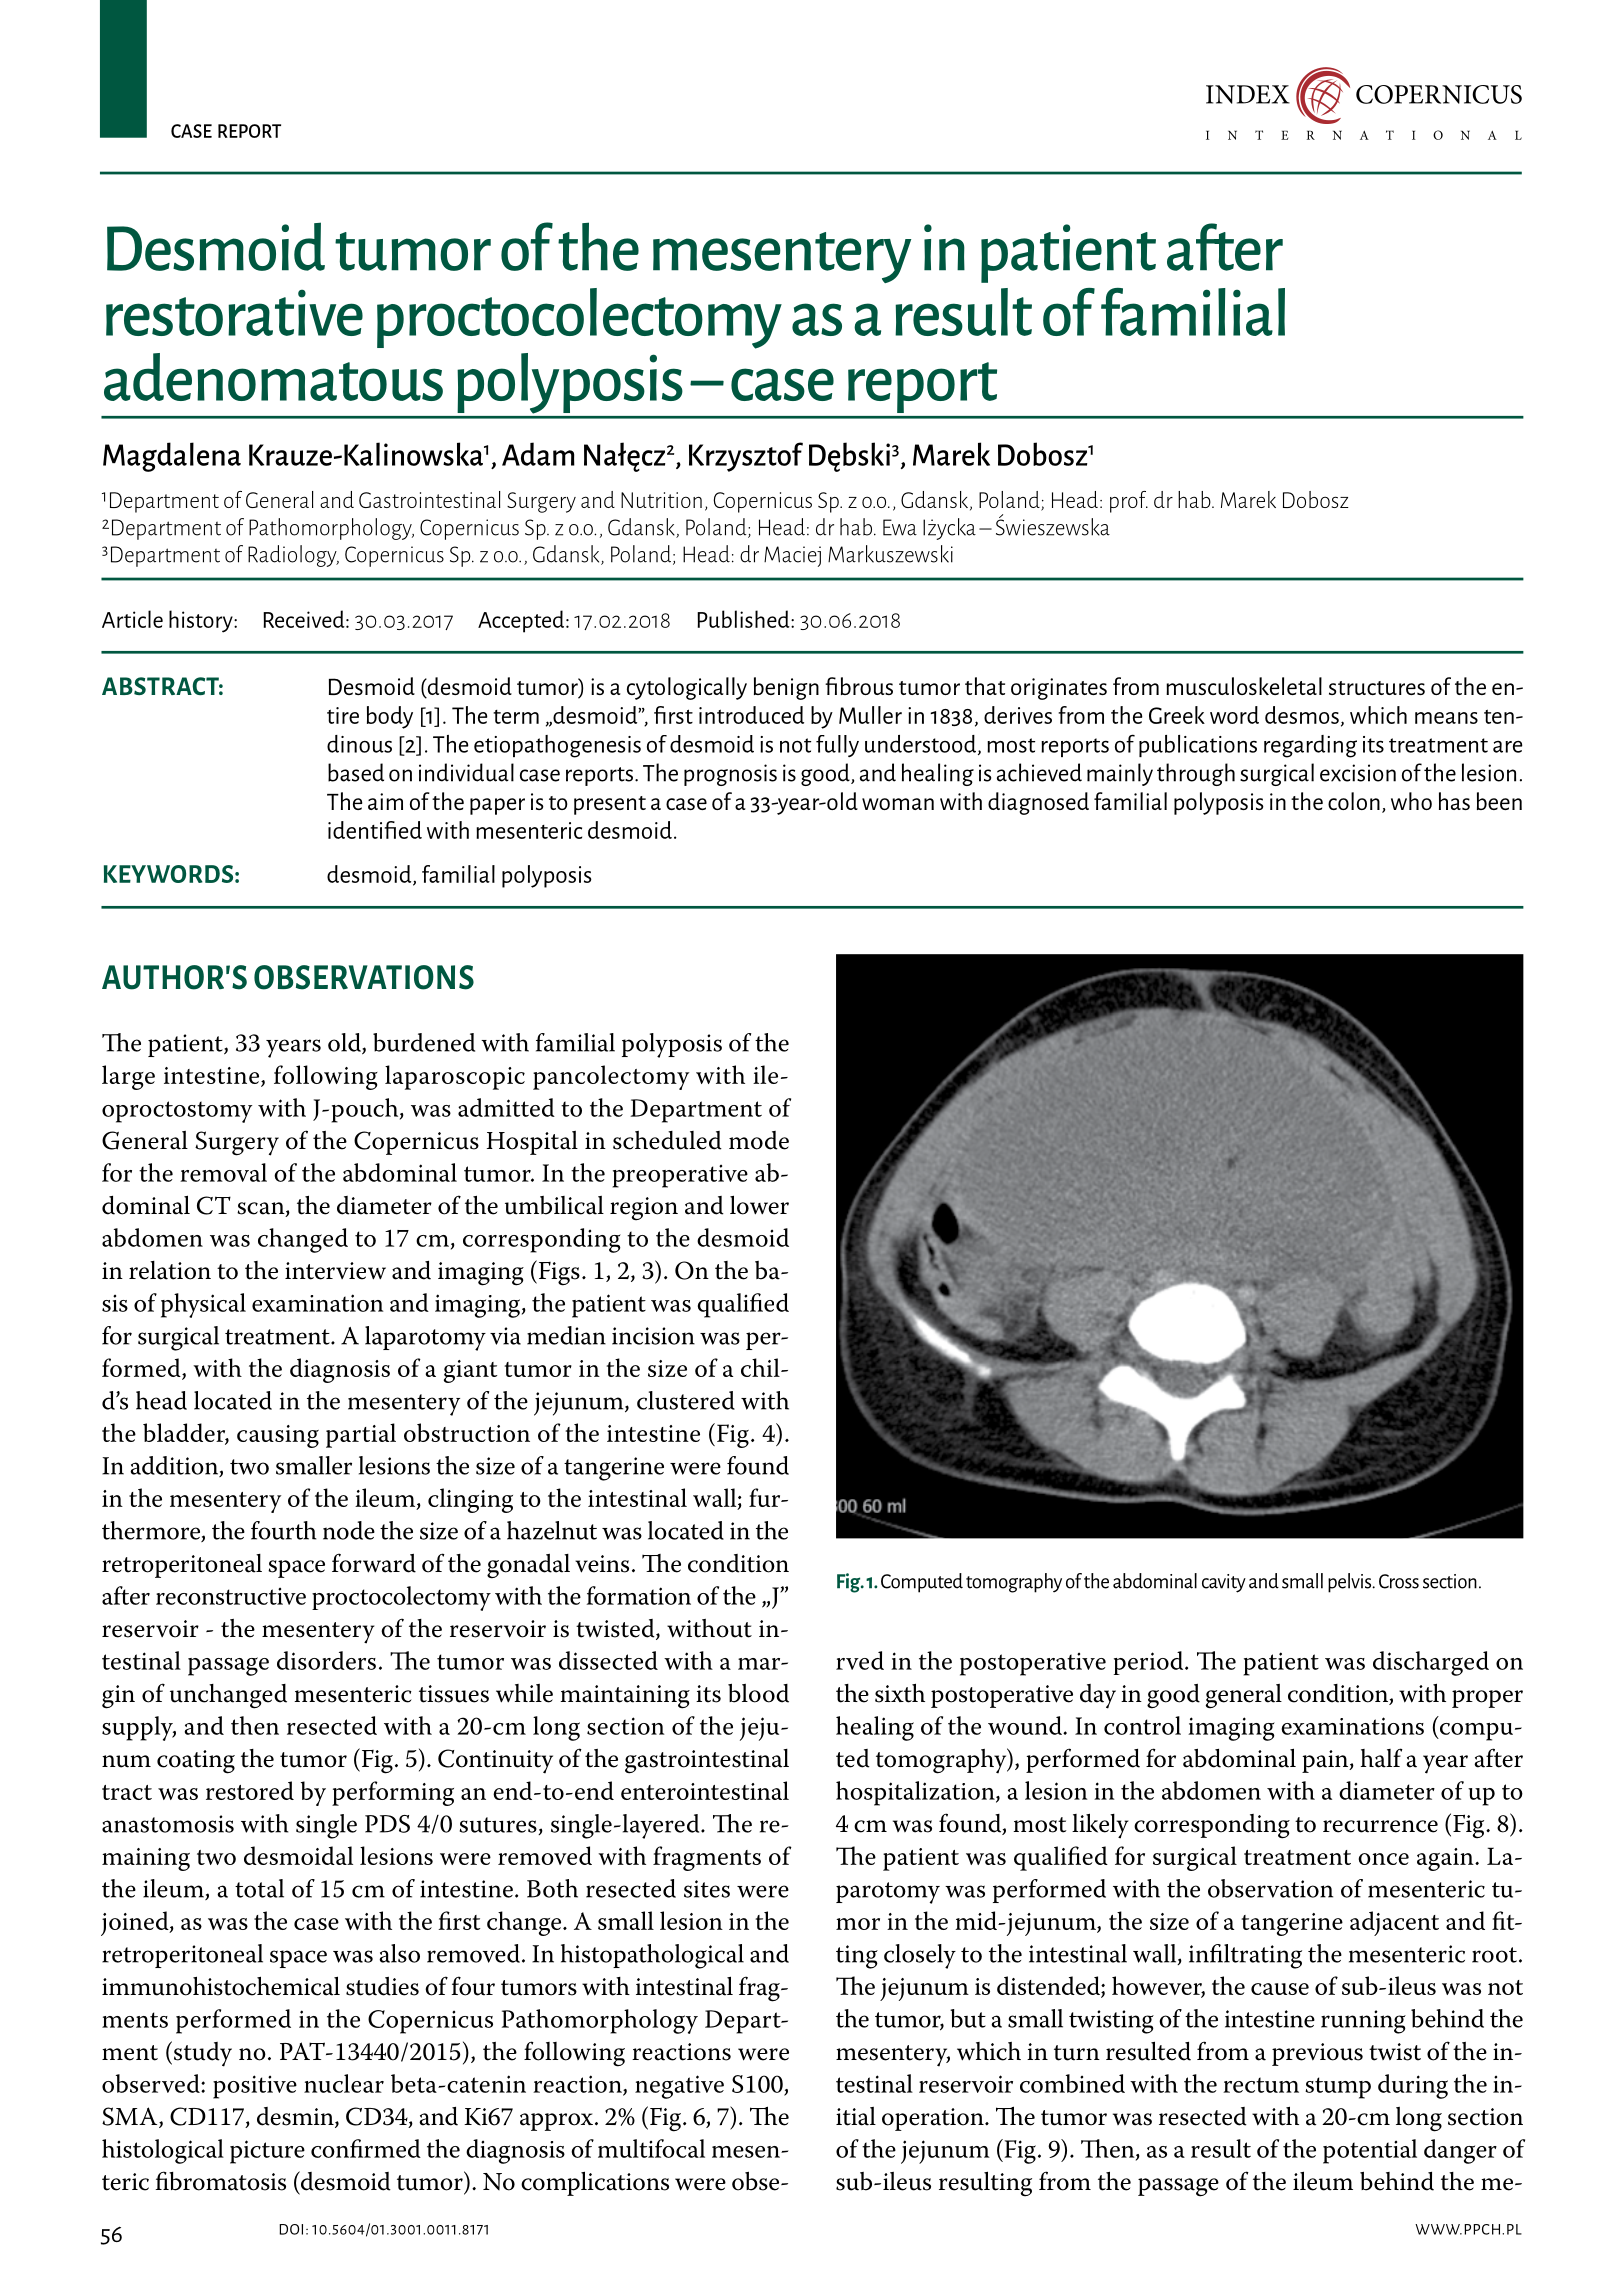 This page has width=1614, height=2283. Describe the element at coordinates (638, 1595) in the page. I see `formation` at that location.
